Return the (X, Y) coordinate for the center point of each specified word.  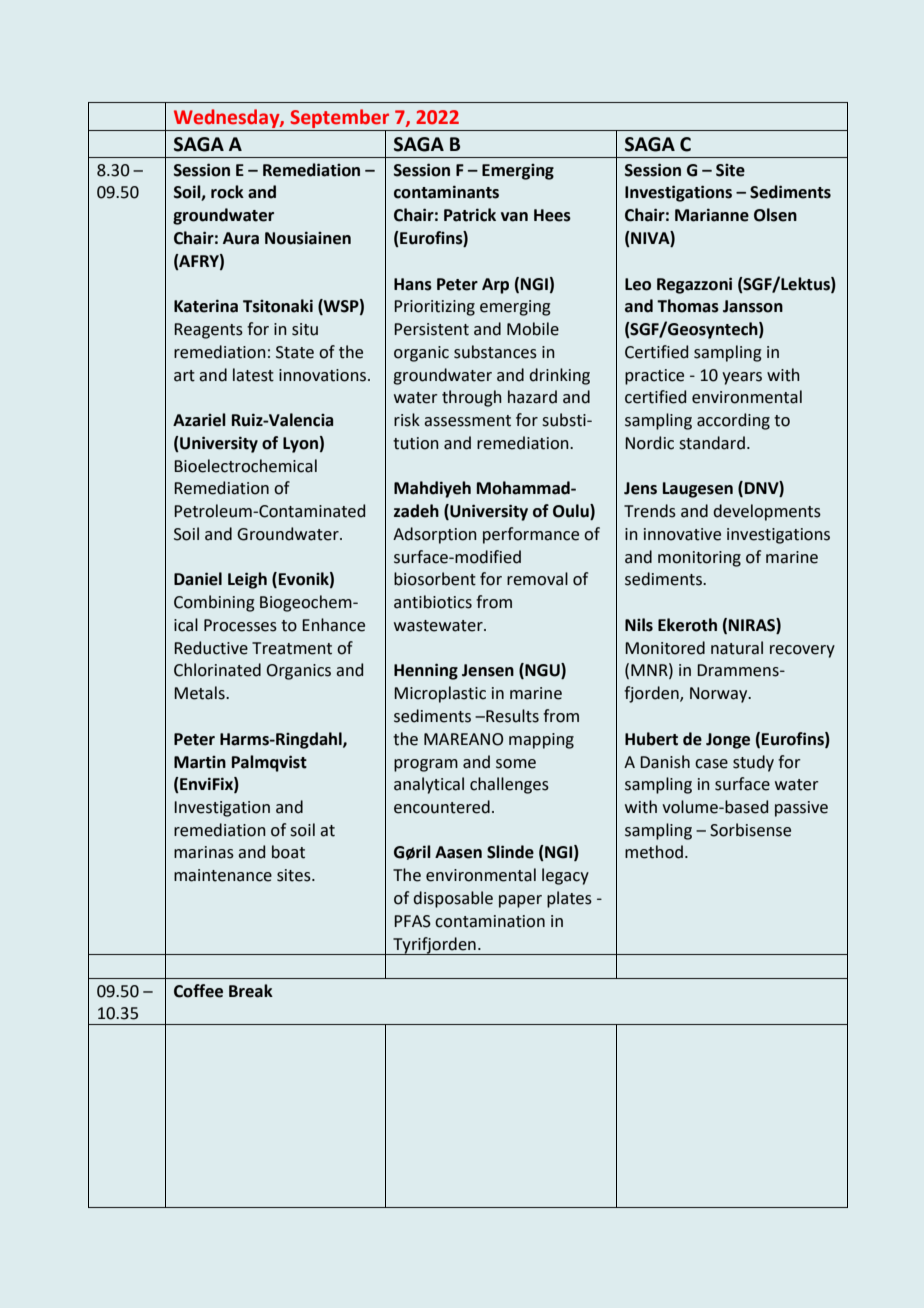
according (733, 421)
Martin (200, 762)
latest (253, 375)
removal (537, 579)
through (472, 398)
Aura (241, 238)
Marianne (712, 215)
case (711, 764)
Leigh (247, 580)
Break (251, 991)
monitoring (699, 559)
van (514, 217)
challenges (509, 785)
